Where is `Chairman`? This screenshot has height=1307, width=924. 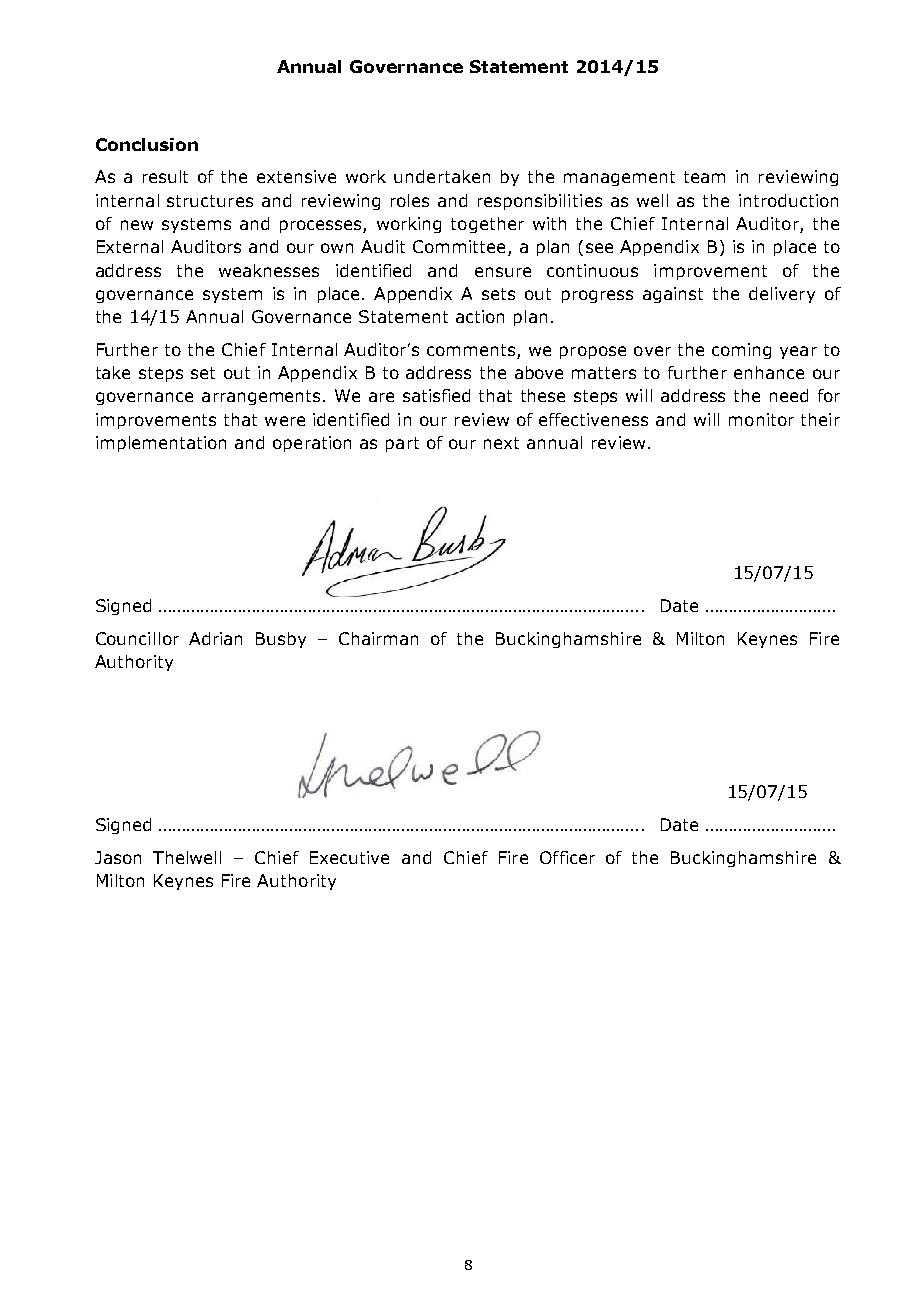 Chairman is located at coordinates (378, 638).
